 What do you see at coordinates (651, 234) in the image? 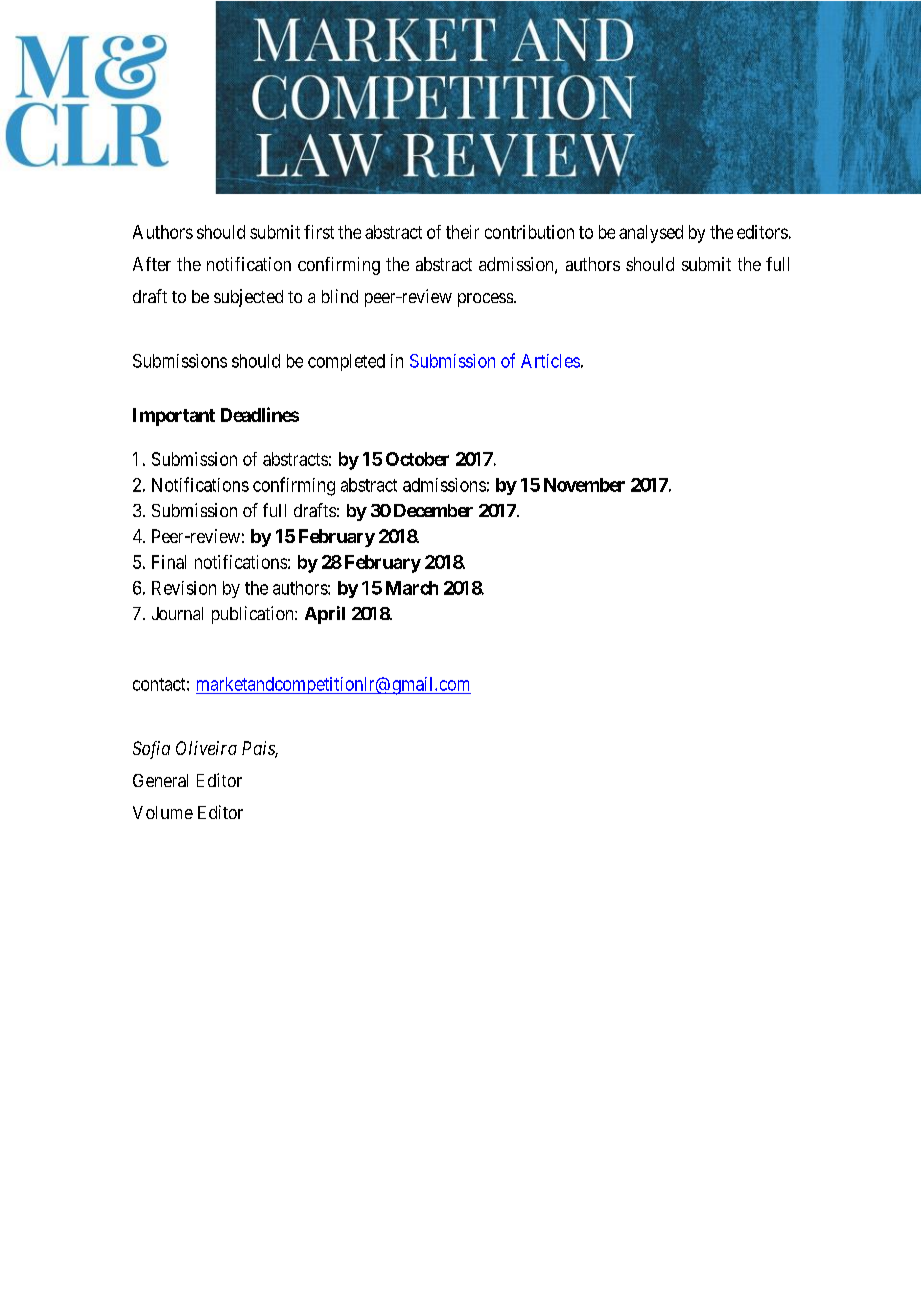
I see `analysed` at bounding box center [651, 234].
